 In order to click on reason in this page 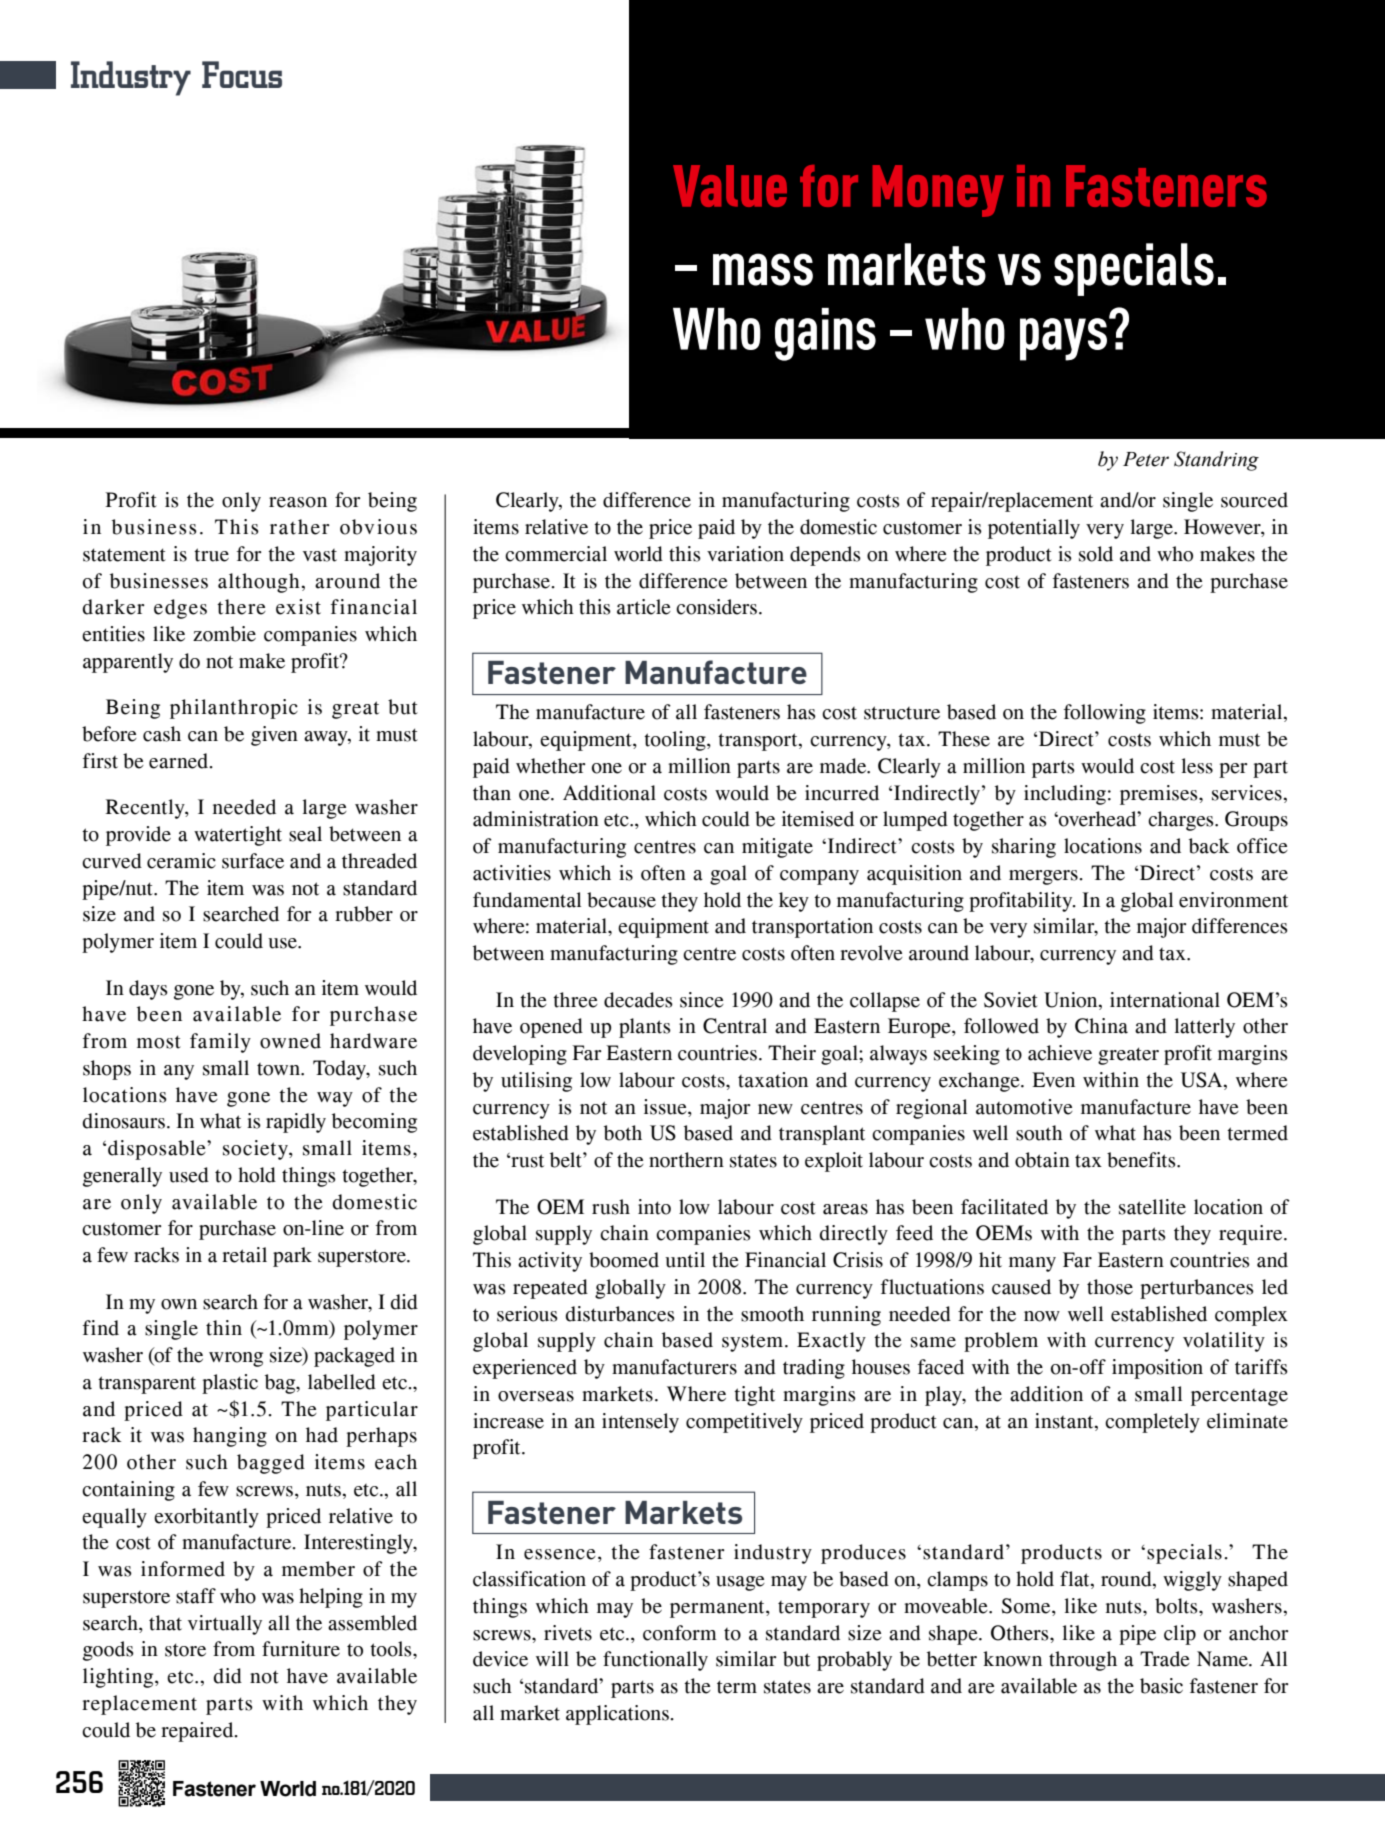, I will do `click(298, 502)`.
